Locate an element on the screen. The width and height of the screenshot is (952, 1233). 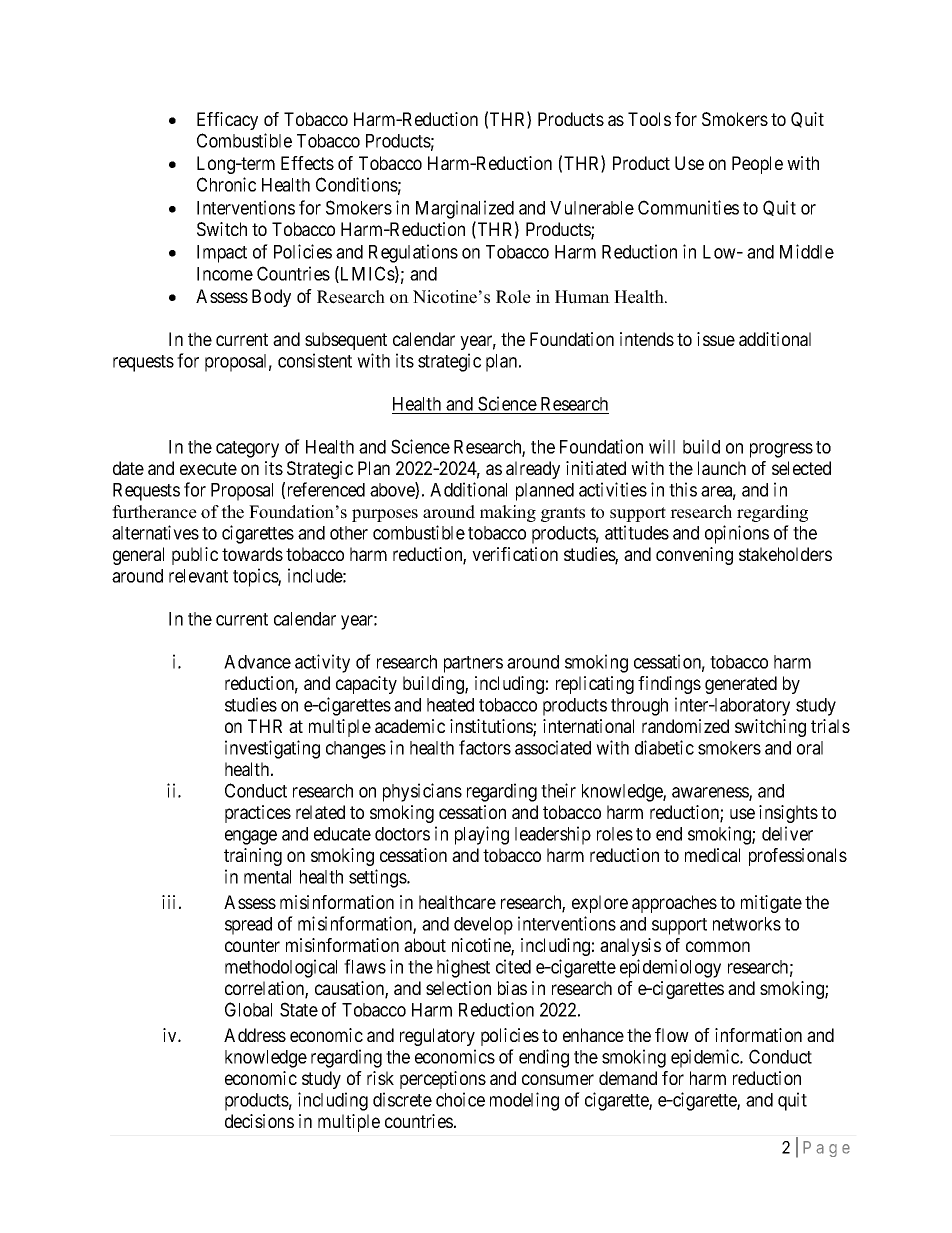
already is located at coordinates (533, 470).
